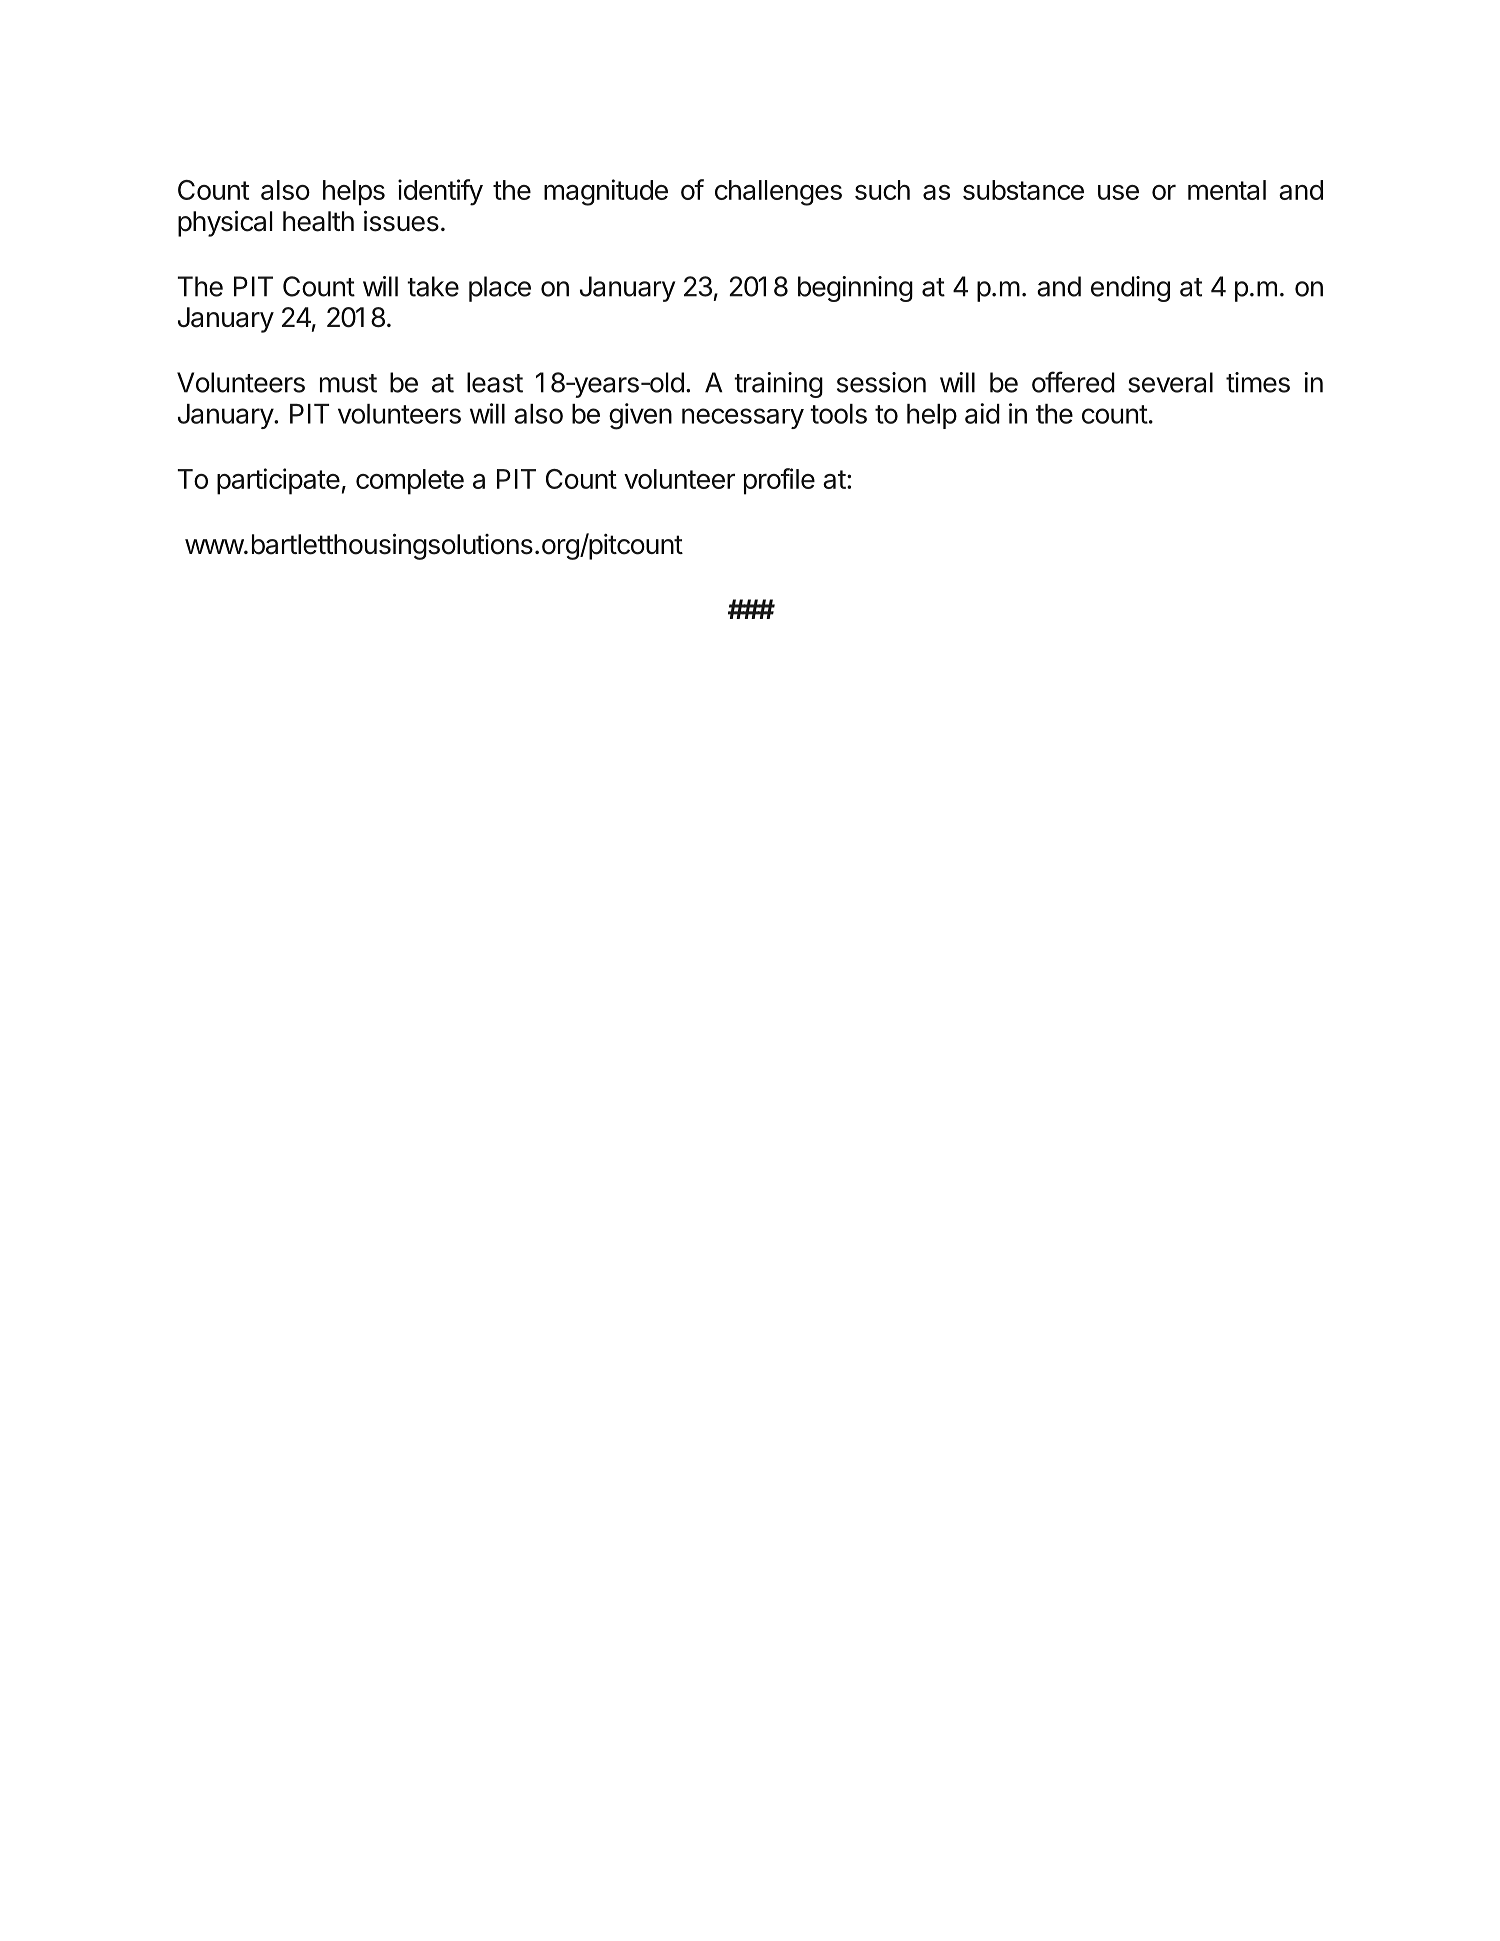 The height and width of the screenshot is (1941, 1500). I want to click on beginning, so click(855, 289).
